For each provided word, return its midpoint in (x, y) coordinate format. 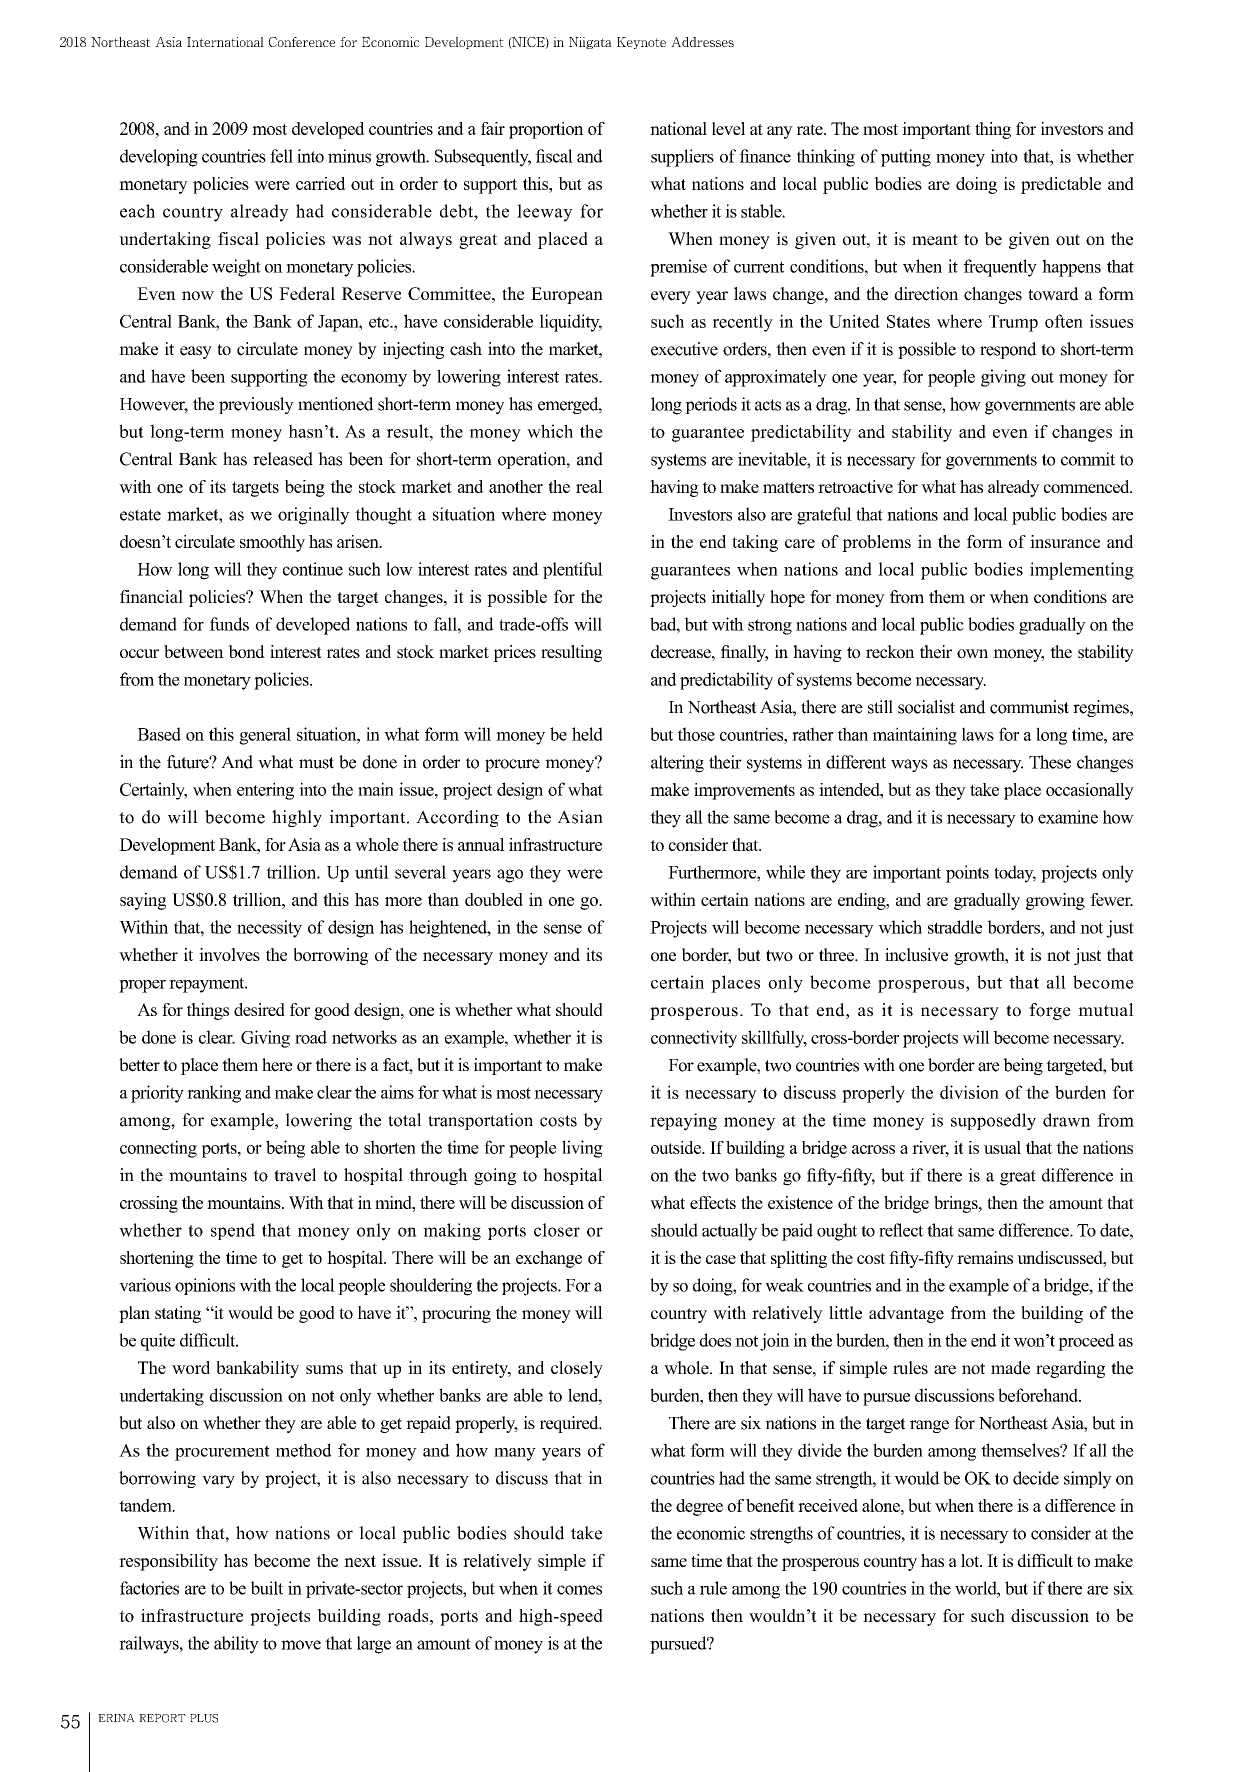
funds (229, 624)
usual (1002, 1147)
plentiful (573, 570)
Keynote (641, 43)
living (582, 1149)
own (972, 654)
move (301, 1645)
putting (906, 158)
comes (579, 1590)
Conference (302, 42)
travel (295, 1175)
